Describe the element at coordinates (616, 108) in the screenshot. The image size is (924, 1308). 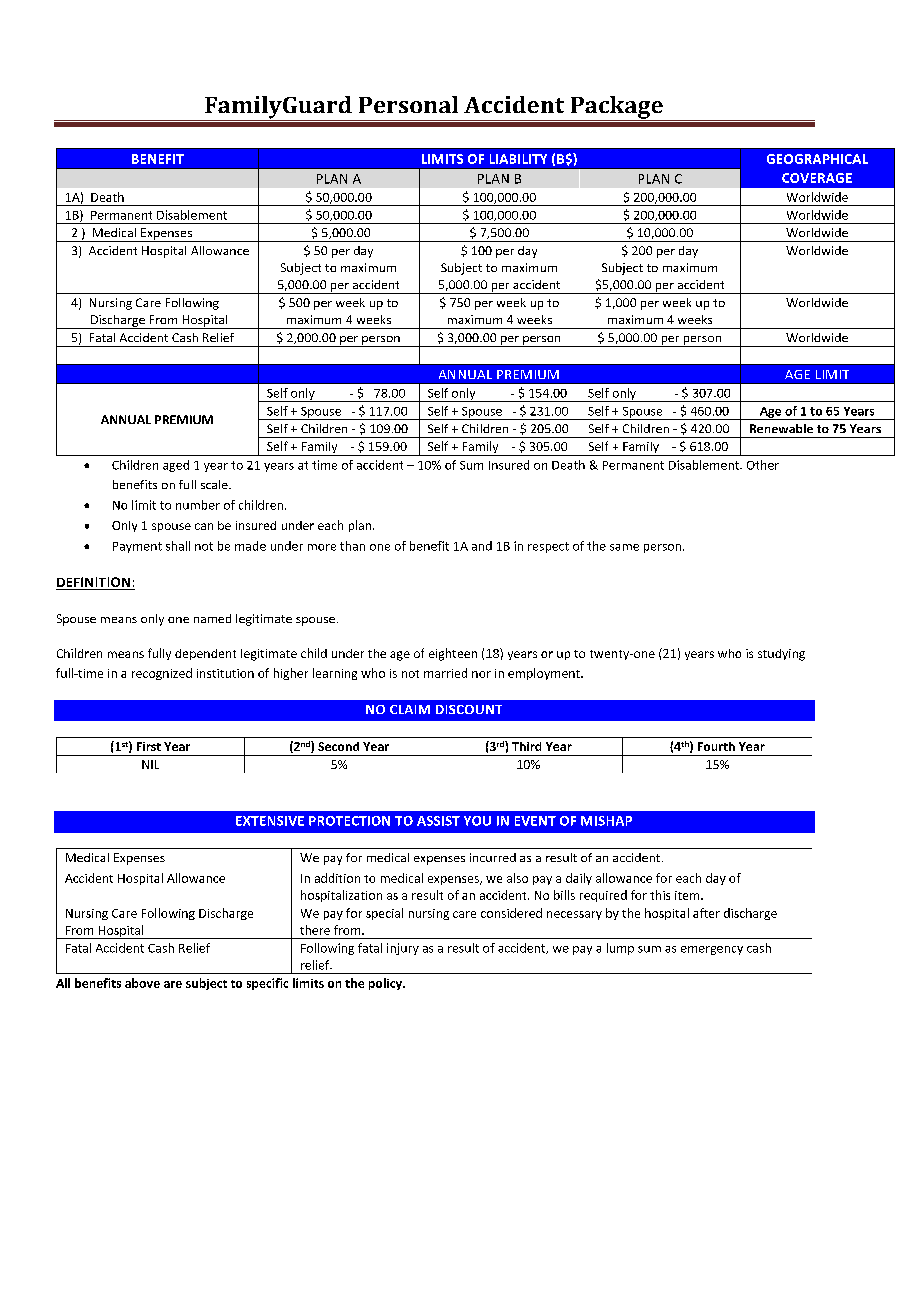
I see `Package` at that location.
